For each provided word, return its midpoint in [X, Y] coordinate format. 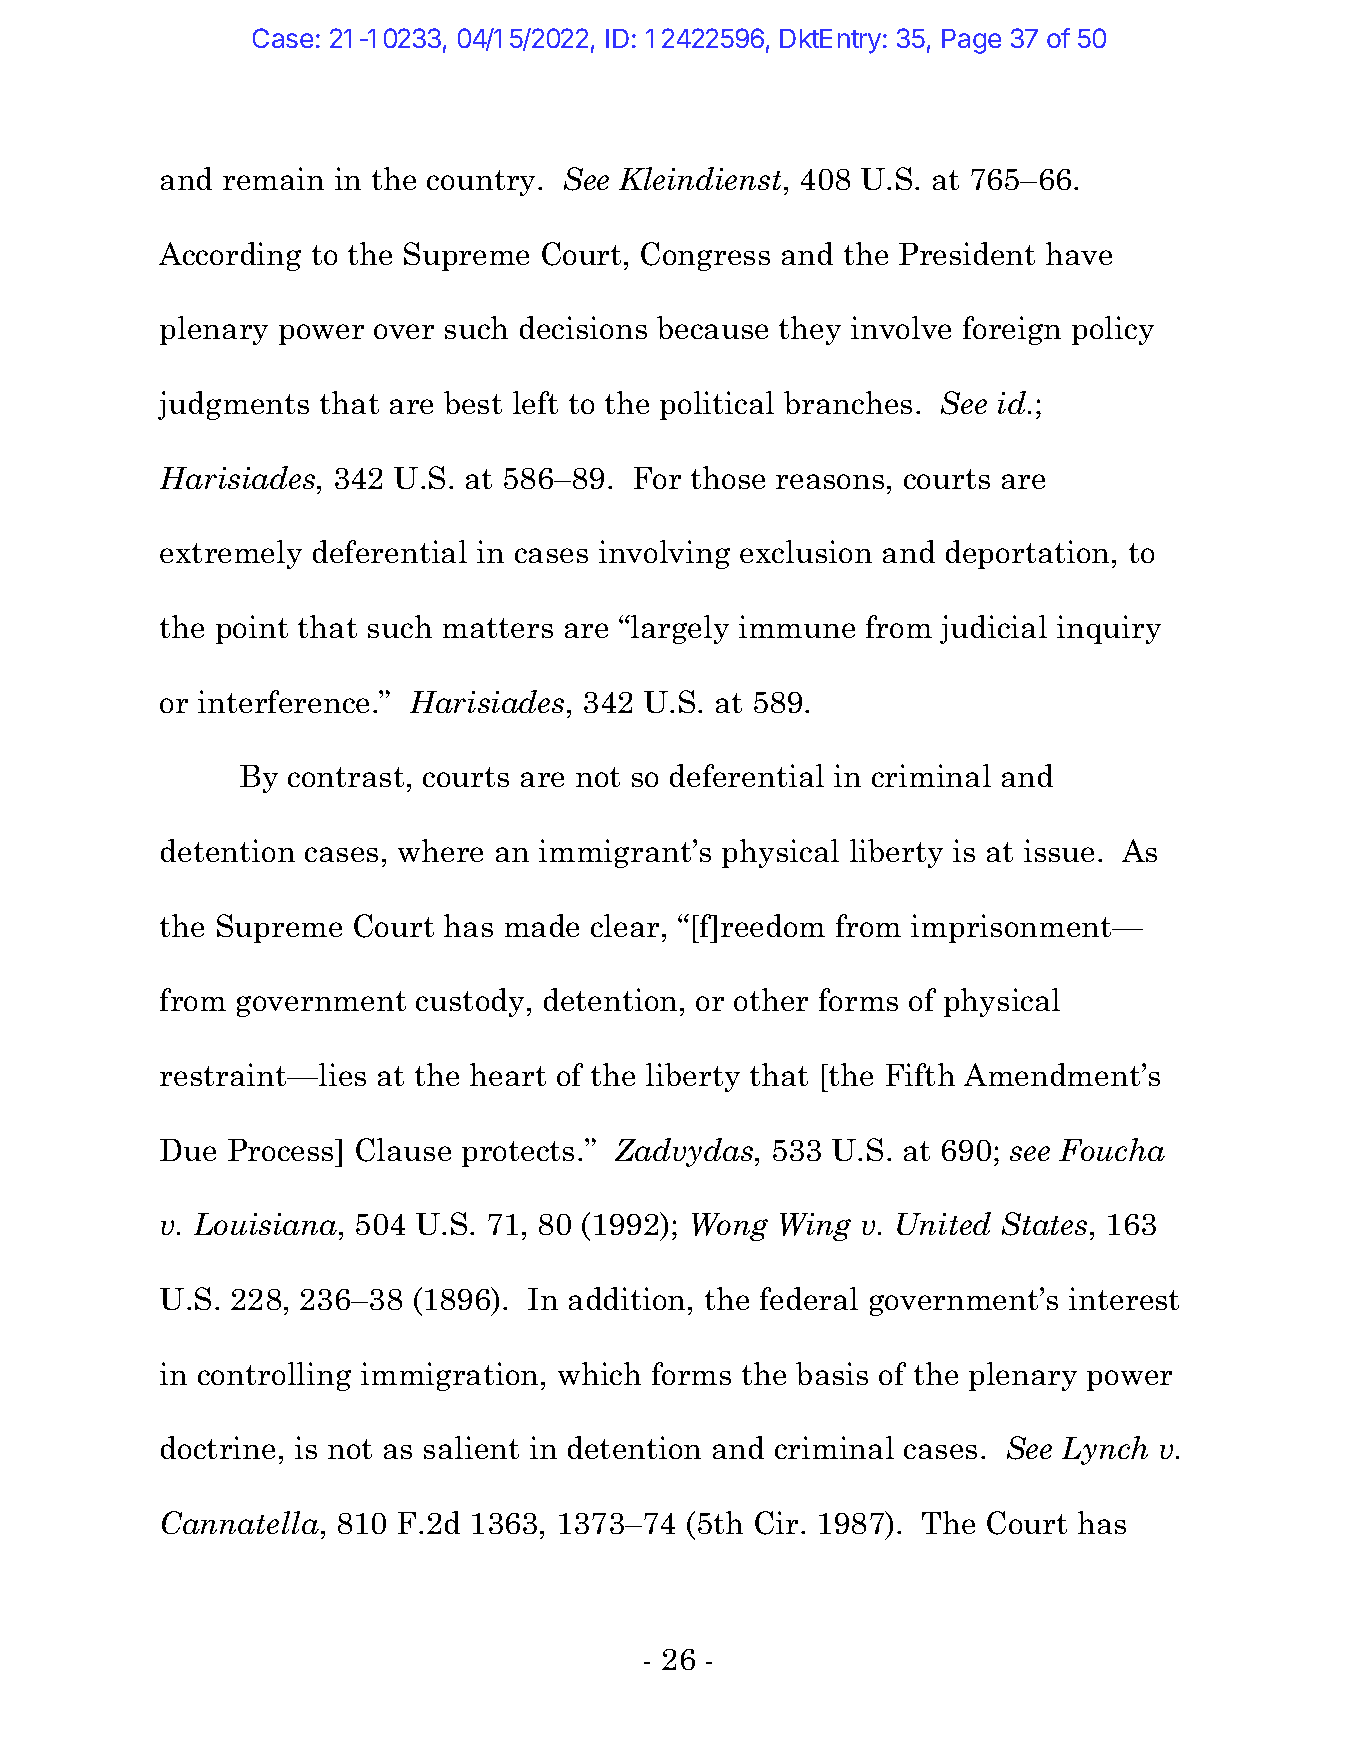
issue [1059, 850]
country [483, 183]
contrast [346, 777]
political [717, 405]
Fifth [920, 1074]
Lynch [1105, 1450]
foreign [1012, 330]
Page [971, 41]
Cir [776, 1523]
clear [625, 925]
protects [518, 1154]
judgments [233, 405]
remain [273, 178]
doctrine [218, 1447]
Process [282, 1150]
